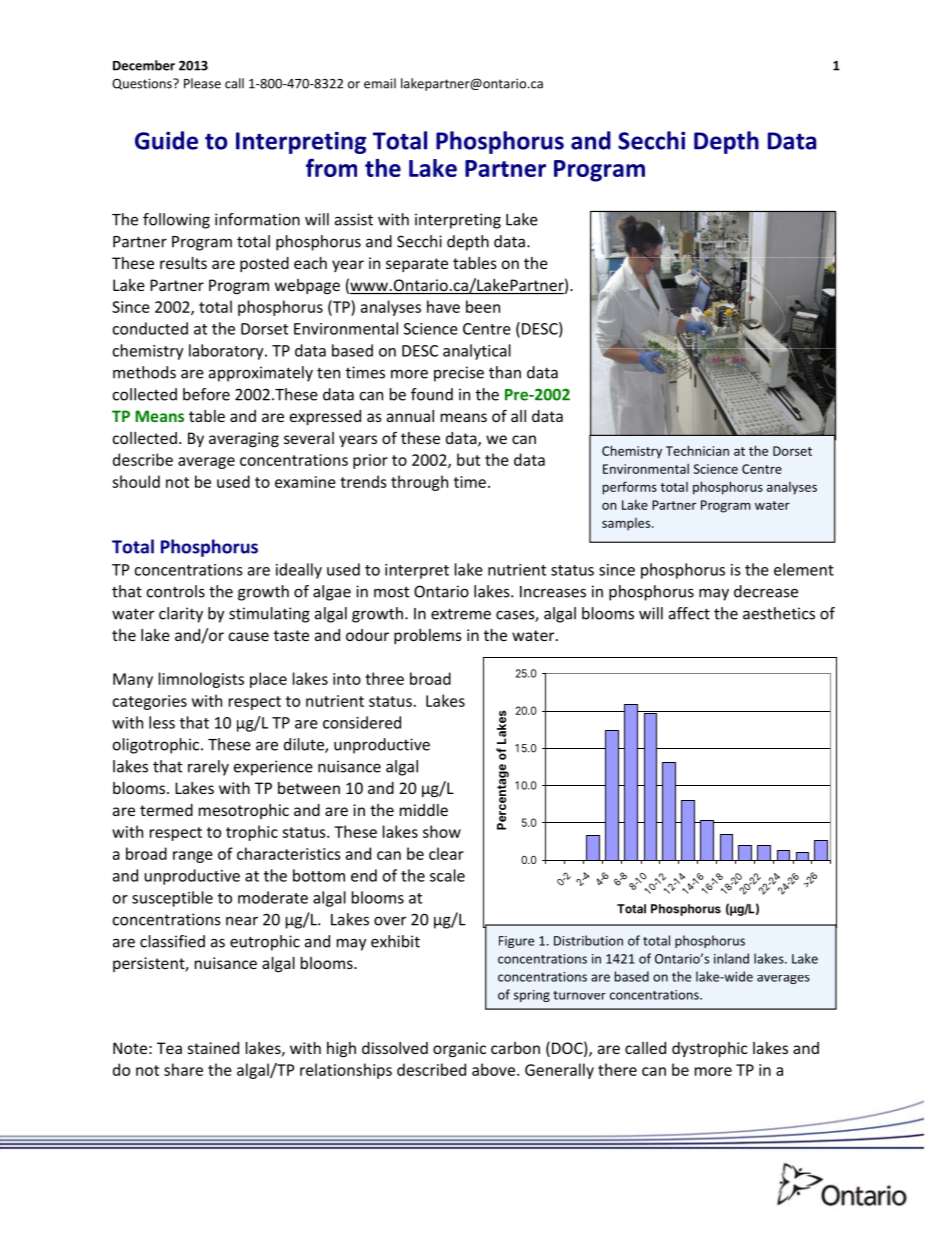  What do you see at coordinates (176, 591) in the screenshot?
I see `controls` at bounding box center [176, 591].
